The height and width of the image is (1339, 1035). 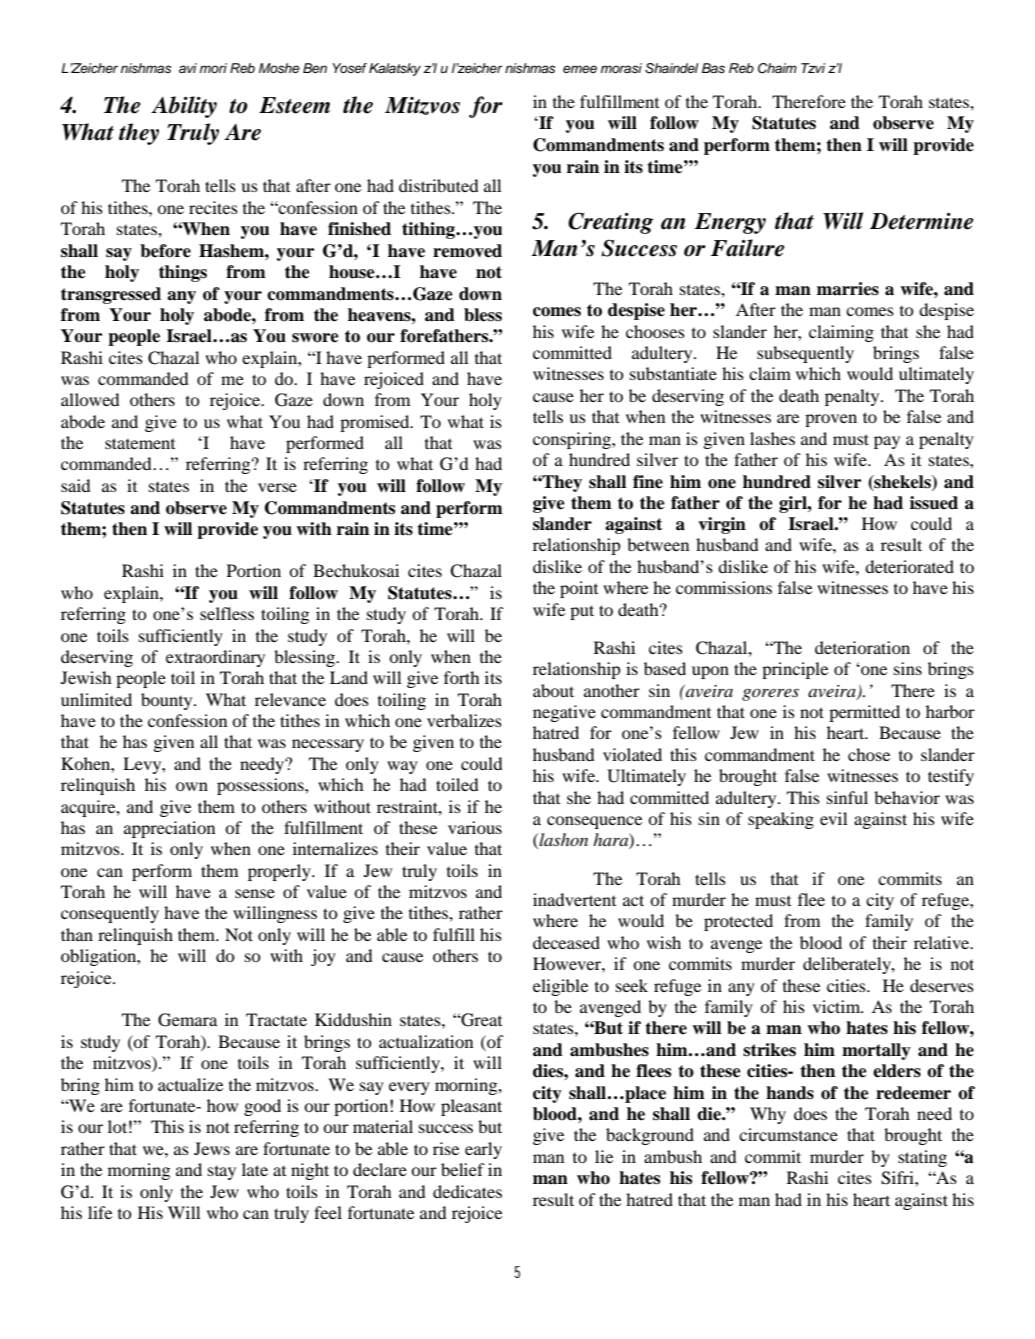 What do you see at coordinates (222, 1173) in the image?
I see `stay` at bounding box center [222, 1173].
